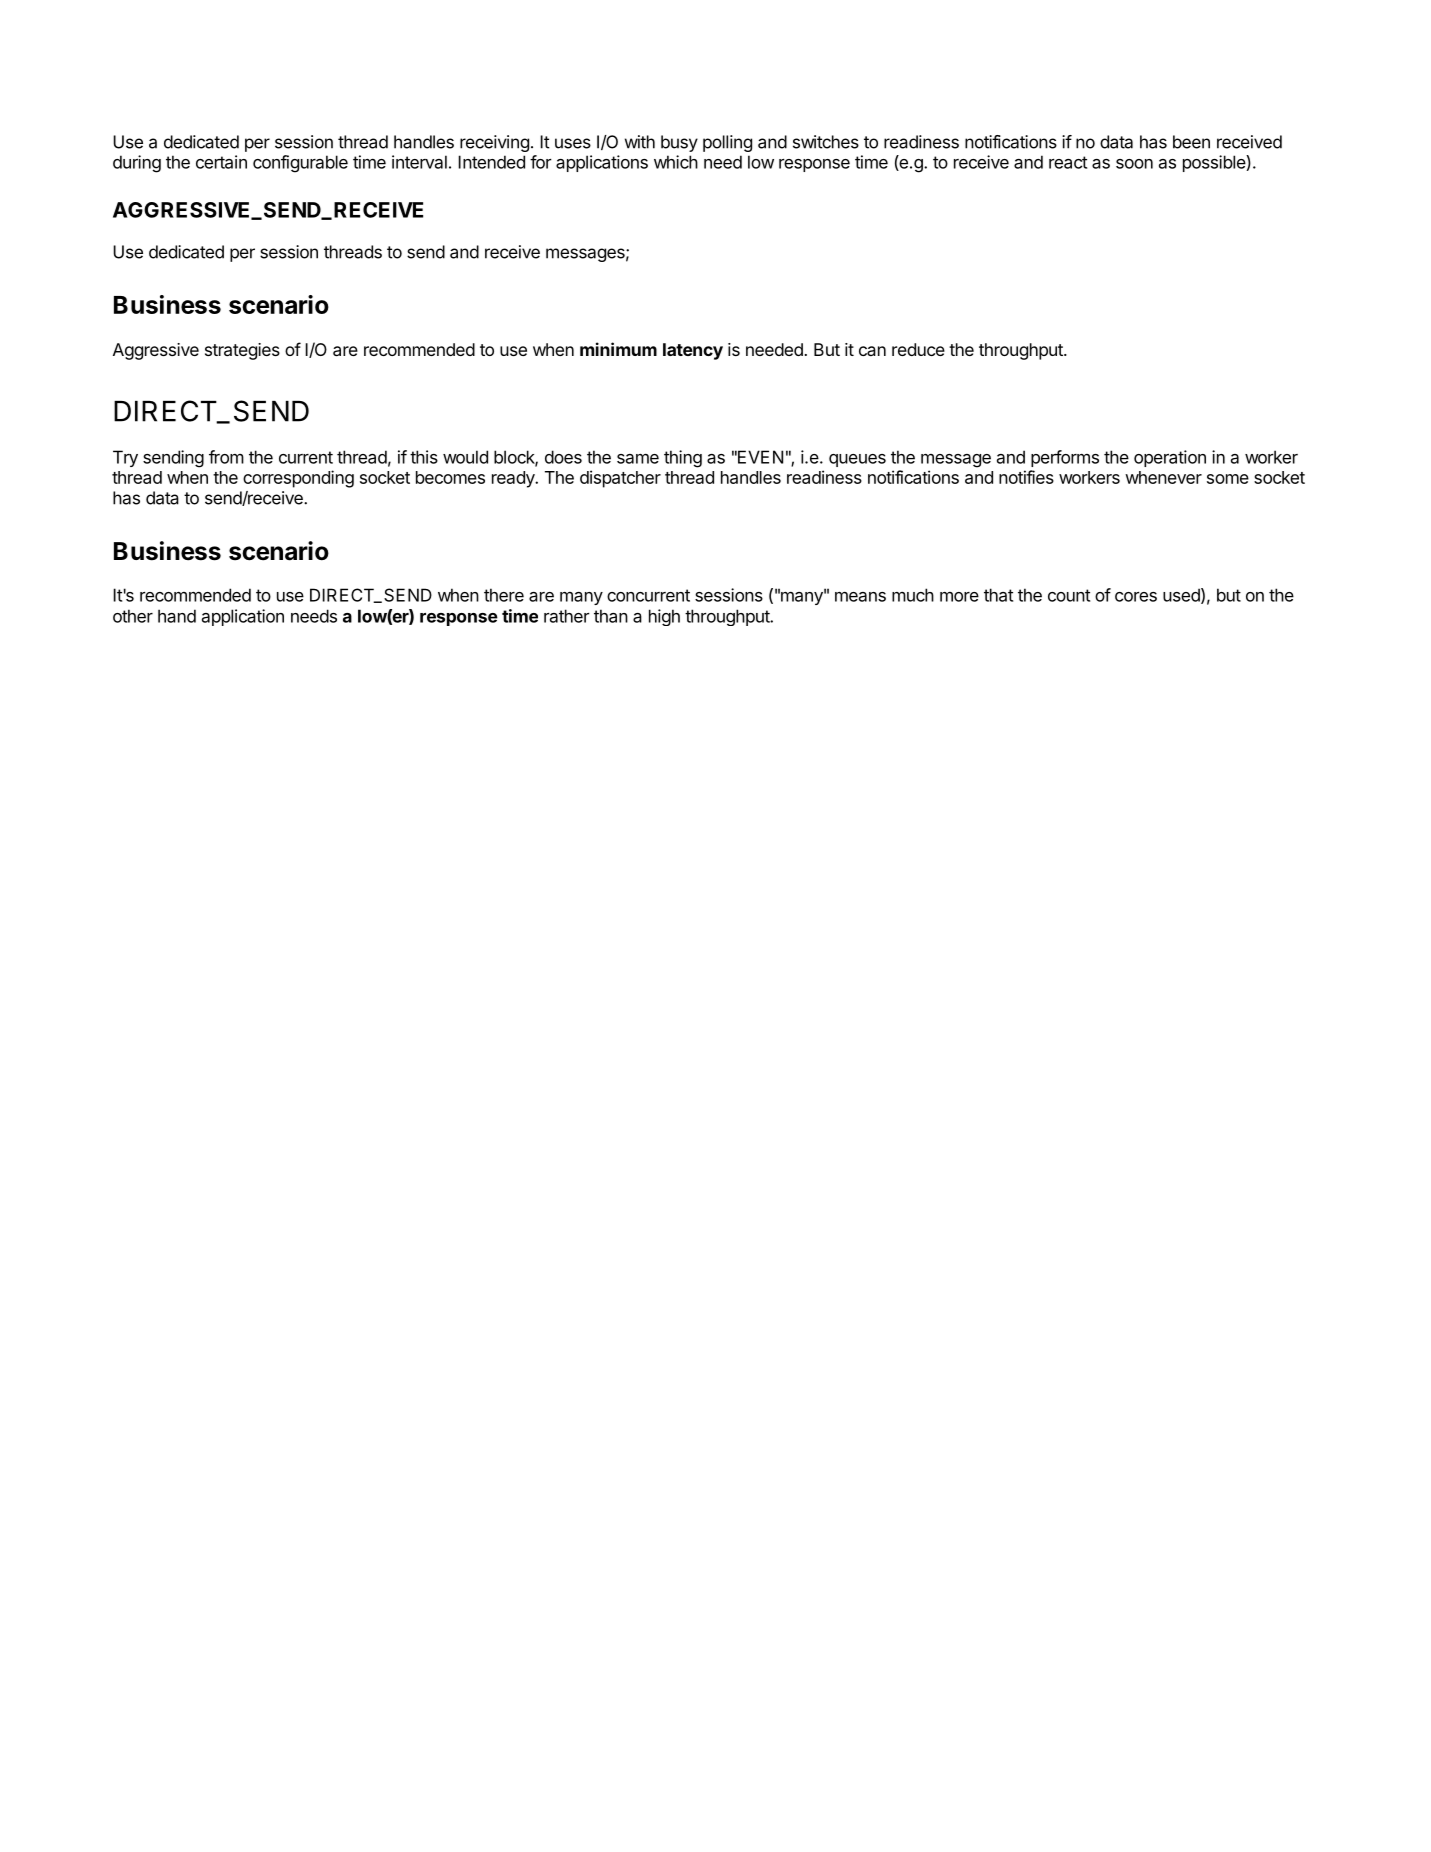 The image size is (1431, 1852). I want to click on count, so click(1069, 595).
